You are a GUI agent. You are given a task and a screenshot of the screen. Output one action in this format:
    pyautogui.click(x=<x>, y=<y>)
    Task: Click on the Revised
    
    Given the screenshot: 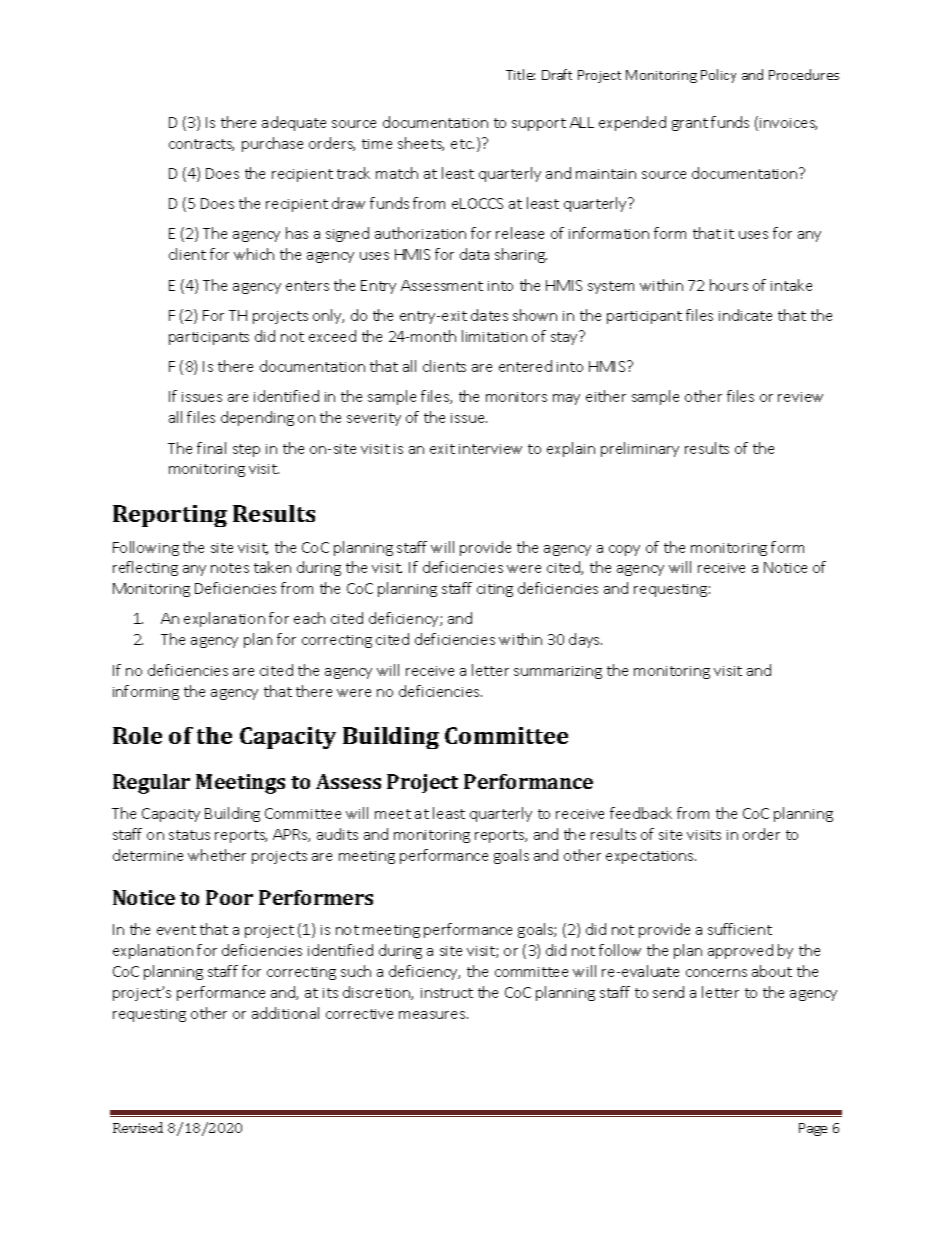 What is the action you would take?
    pyautogui.click(x=138, y=1127)
